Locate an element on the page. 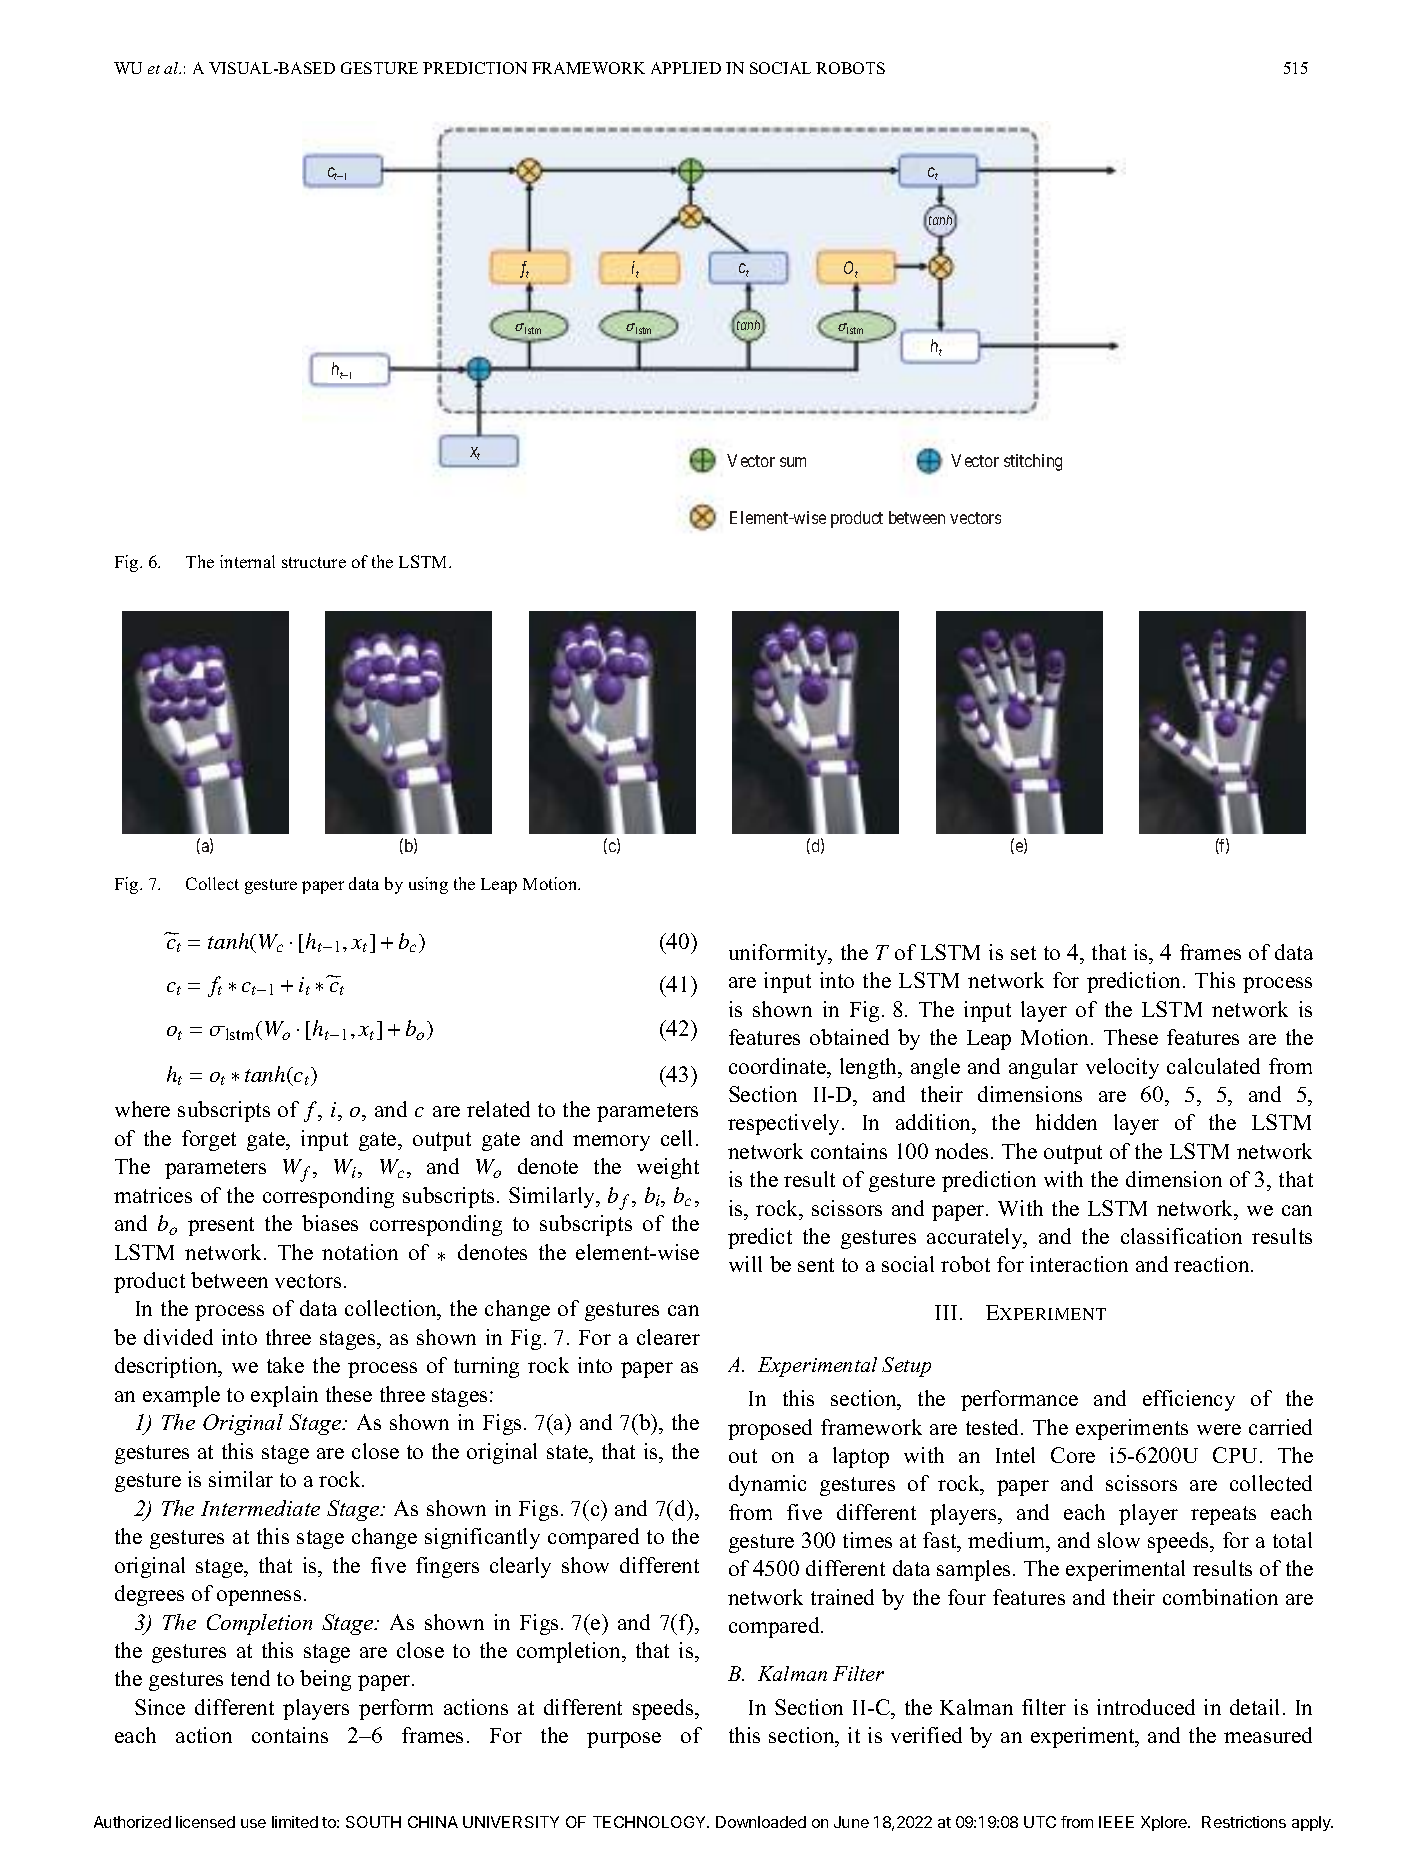 The image size is (1428, 1849). limited is located at coordinates (295, 1822).
